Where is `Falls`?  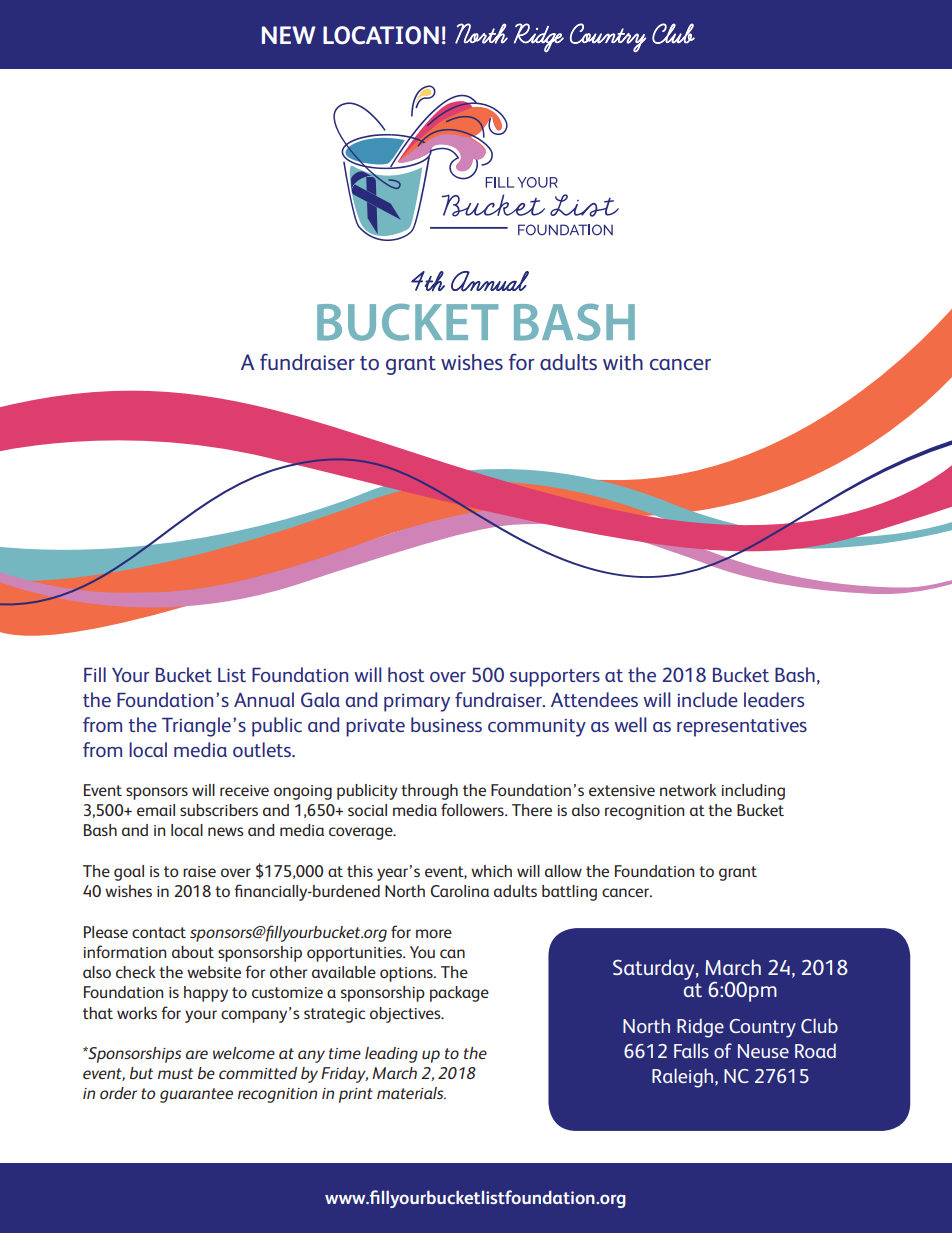
Falls is located at coordinates (691, 1050).
